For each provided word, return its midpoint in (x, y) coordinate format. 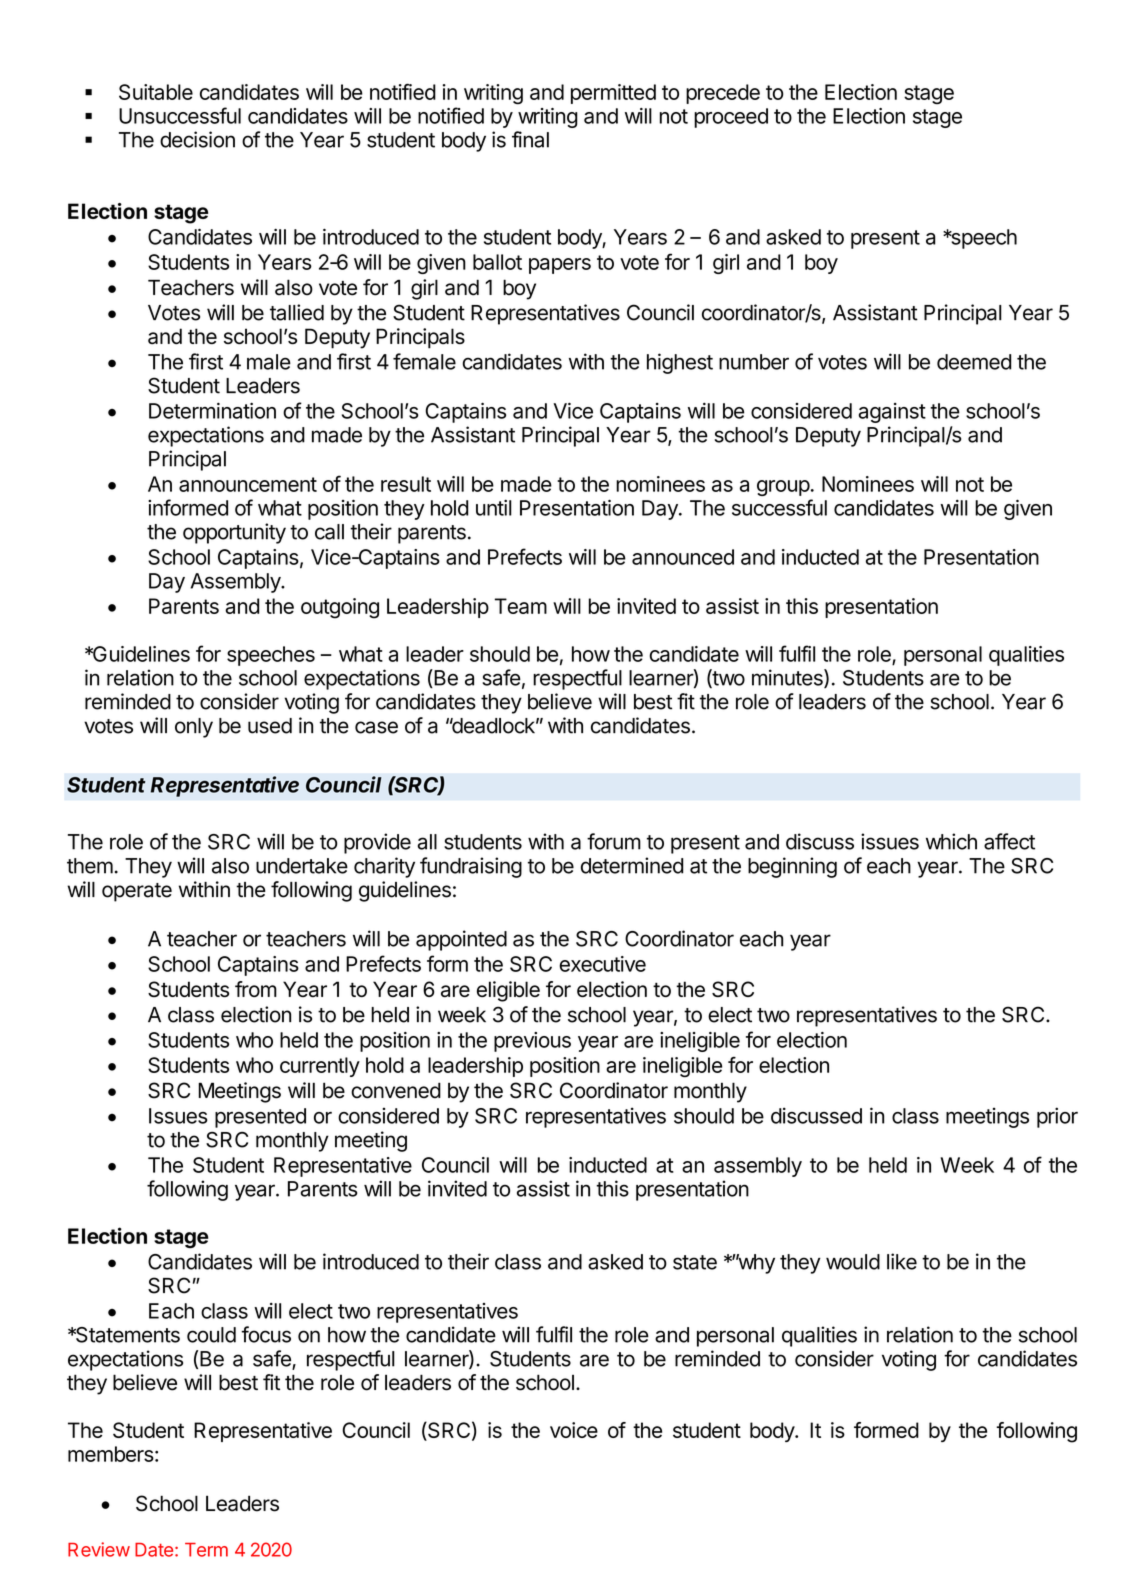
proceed (731, 118)
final (530, 139)
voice (574, 1430)
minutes (788, 678)
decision (197, 139)
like (902, 1261)
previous (532, 1042)
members (111, 1454)
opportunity (234, 533)
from (256, 989)
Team (521, 606)
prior (1057, 1117)
